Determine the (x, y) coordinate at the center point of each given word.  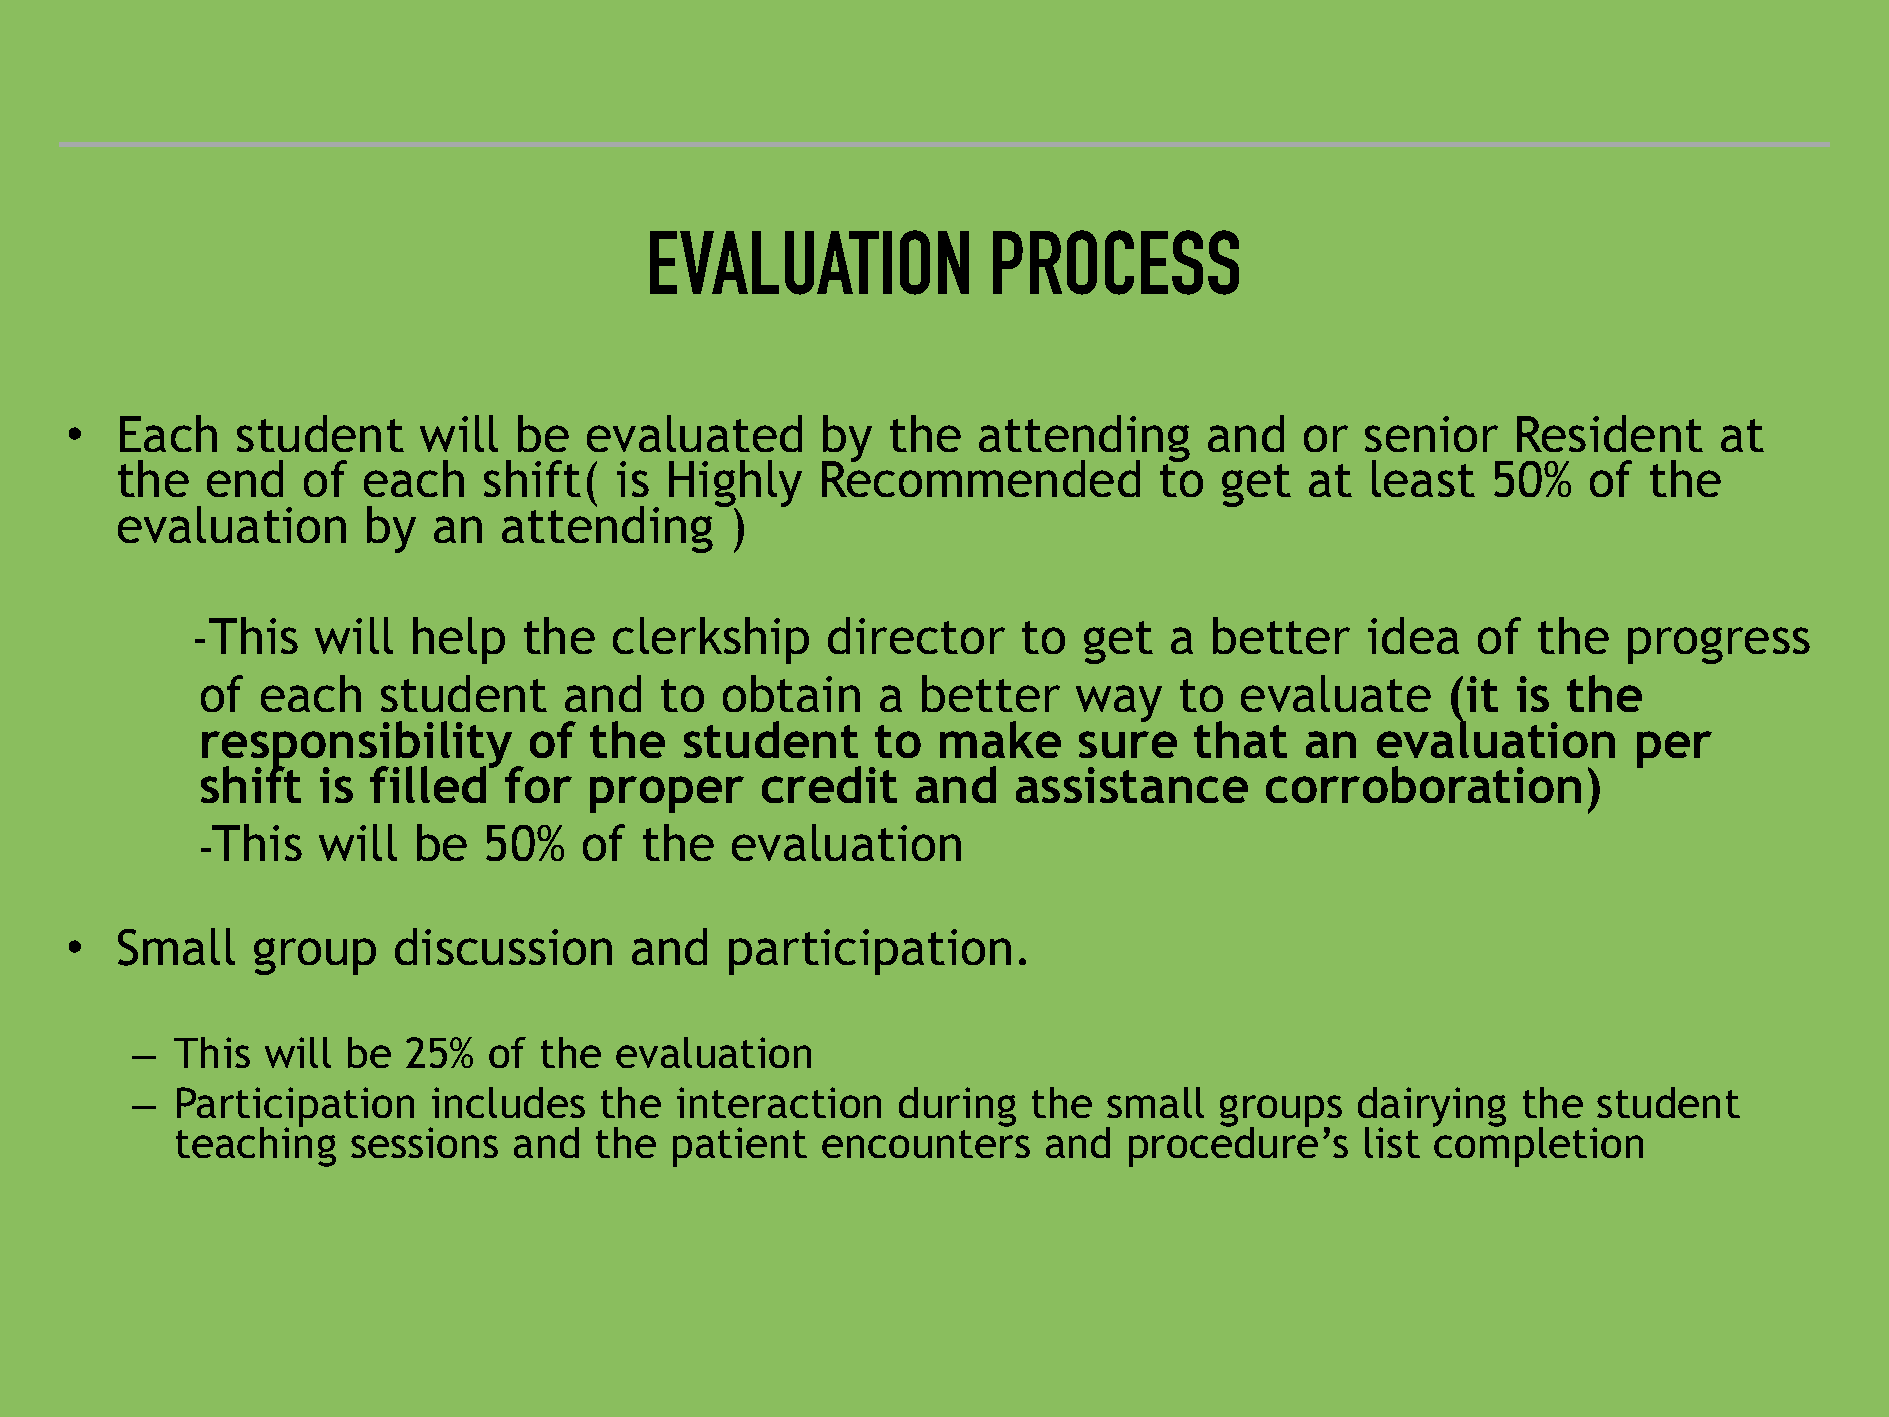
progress (1719, 645)
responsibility (358, 746)
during (957, 1107)
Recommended (981, 478)
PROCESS (1116, 262)
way (1119, 703)
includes (508, 1102)
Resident (1610, 433)
